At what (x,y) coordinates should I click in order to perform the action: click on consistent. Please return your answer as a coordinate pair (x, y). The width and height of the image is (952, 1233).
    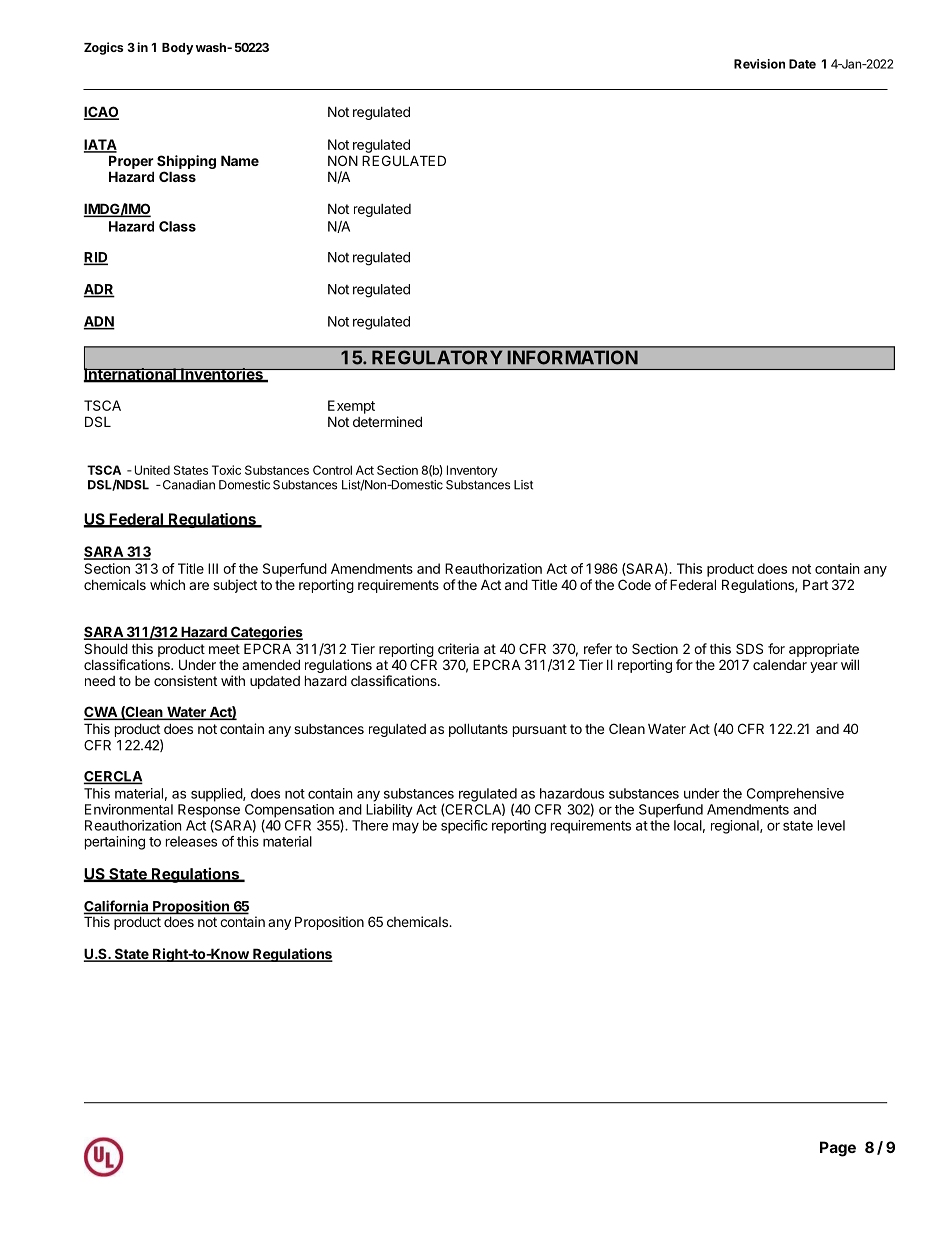
    Looking at the image, I should click on (185, 680).
